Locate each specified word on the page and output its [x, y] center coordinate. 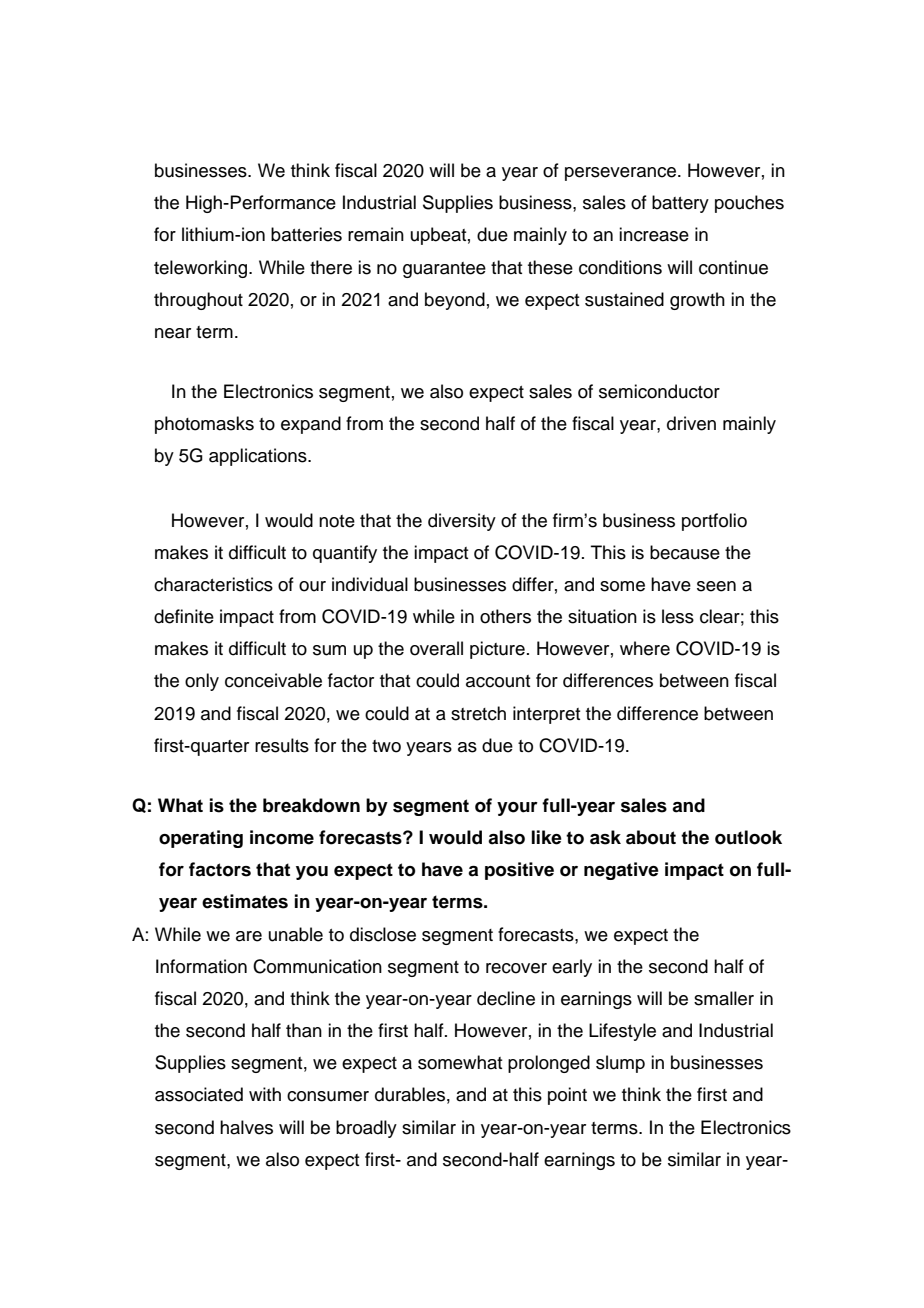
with [265, 1094]
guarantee [444, 270]
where [645, 648]
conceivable [273, 680]
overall [436, 648]
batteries [306, 234]
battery [680, 204]
